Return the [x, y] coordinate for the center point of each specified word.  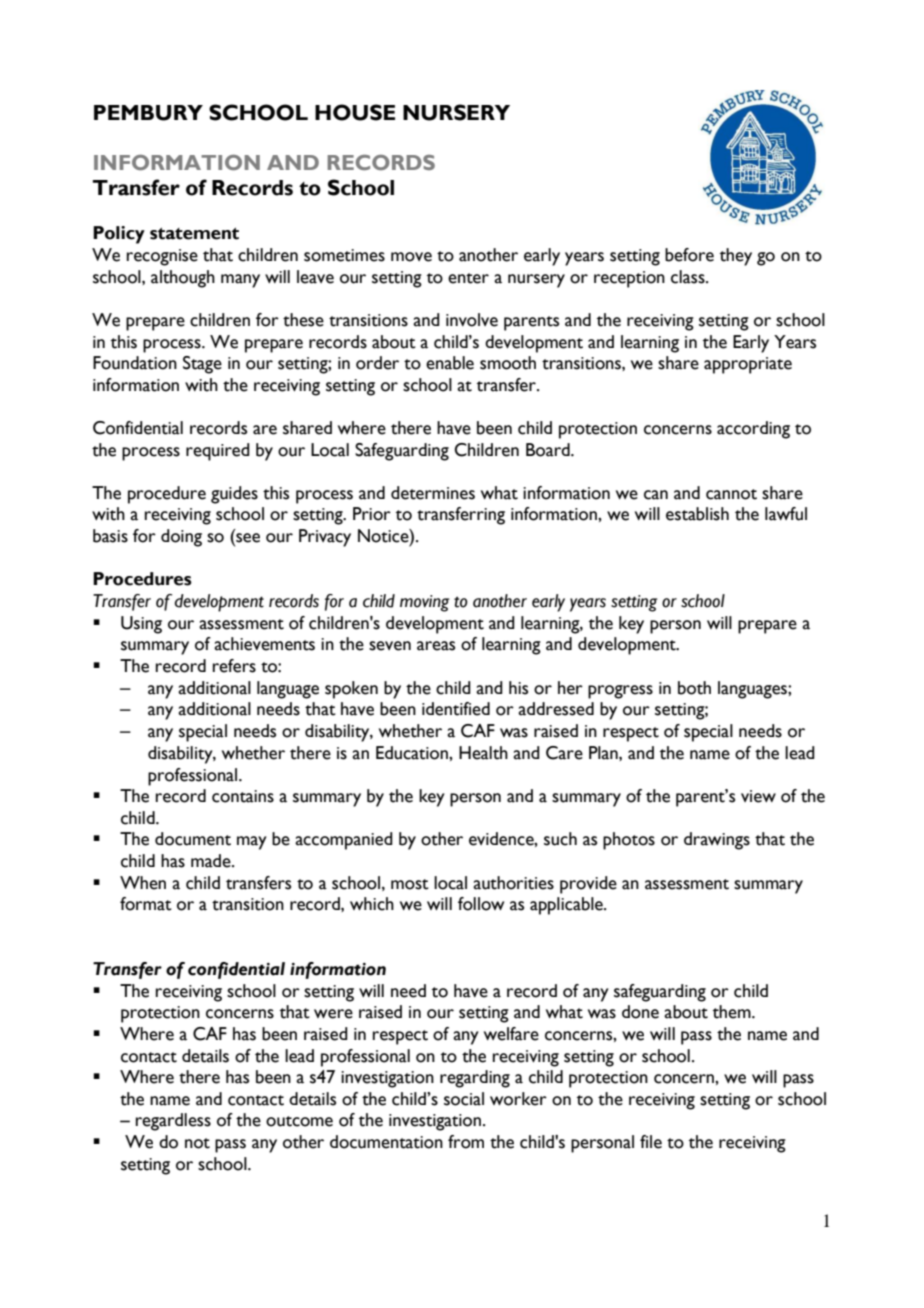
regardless [173, 1122]
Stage [202, 365]
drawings [717, 841]
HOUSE [355, 112]
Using [141, 625]
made [212, 861]
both [694, 688]
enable [450, 363]
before [689, 255]
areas [436, 646]
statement [194, 234]
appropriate [748, 365]
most [410, 884]
